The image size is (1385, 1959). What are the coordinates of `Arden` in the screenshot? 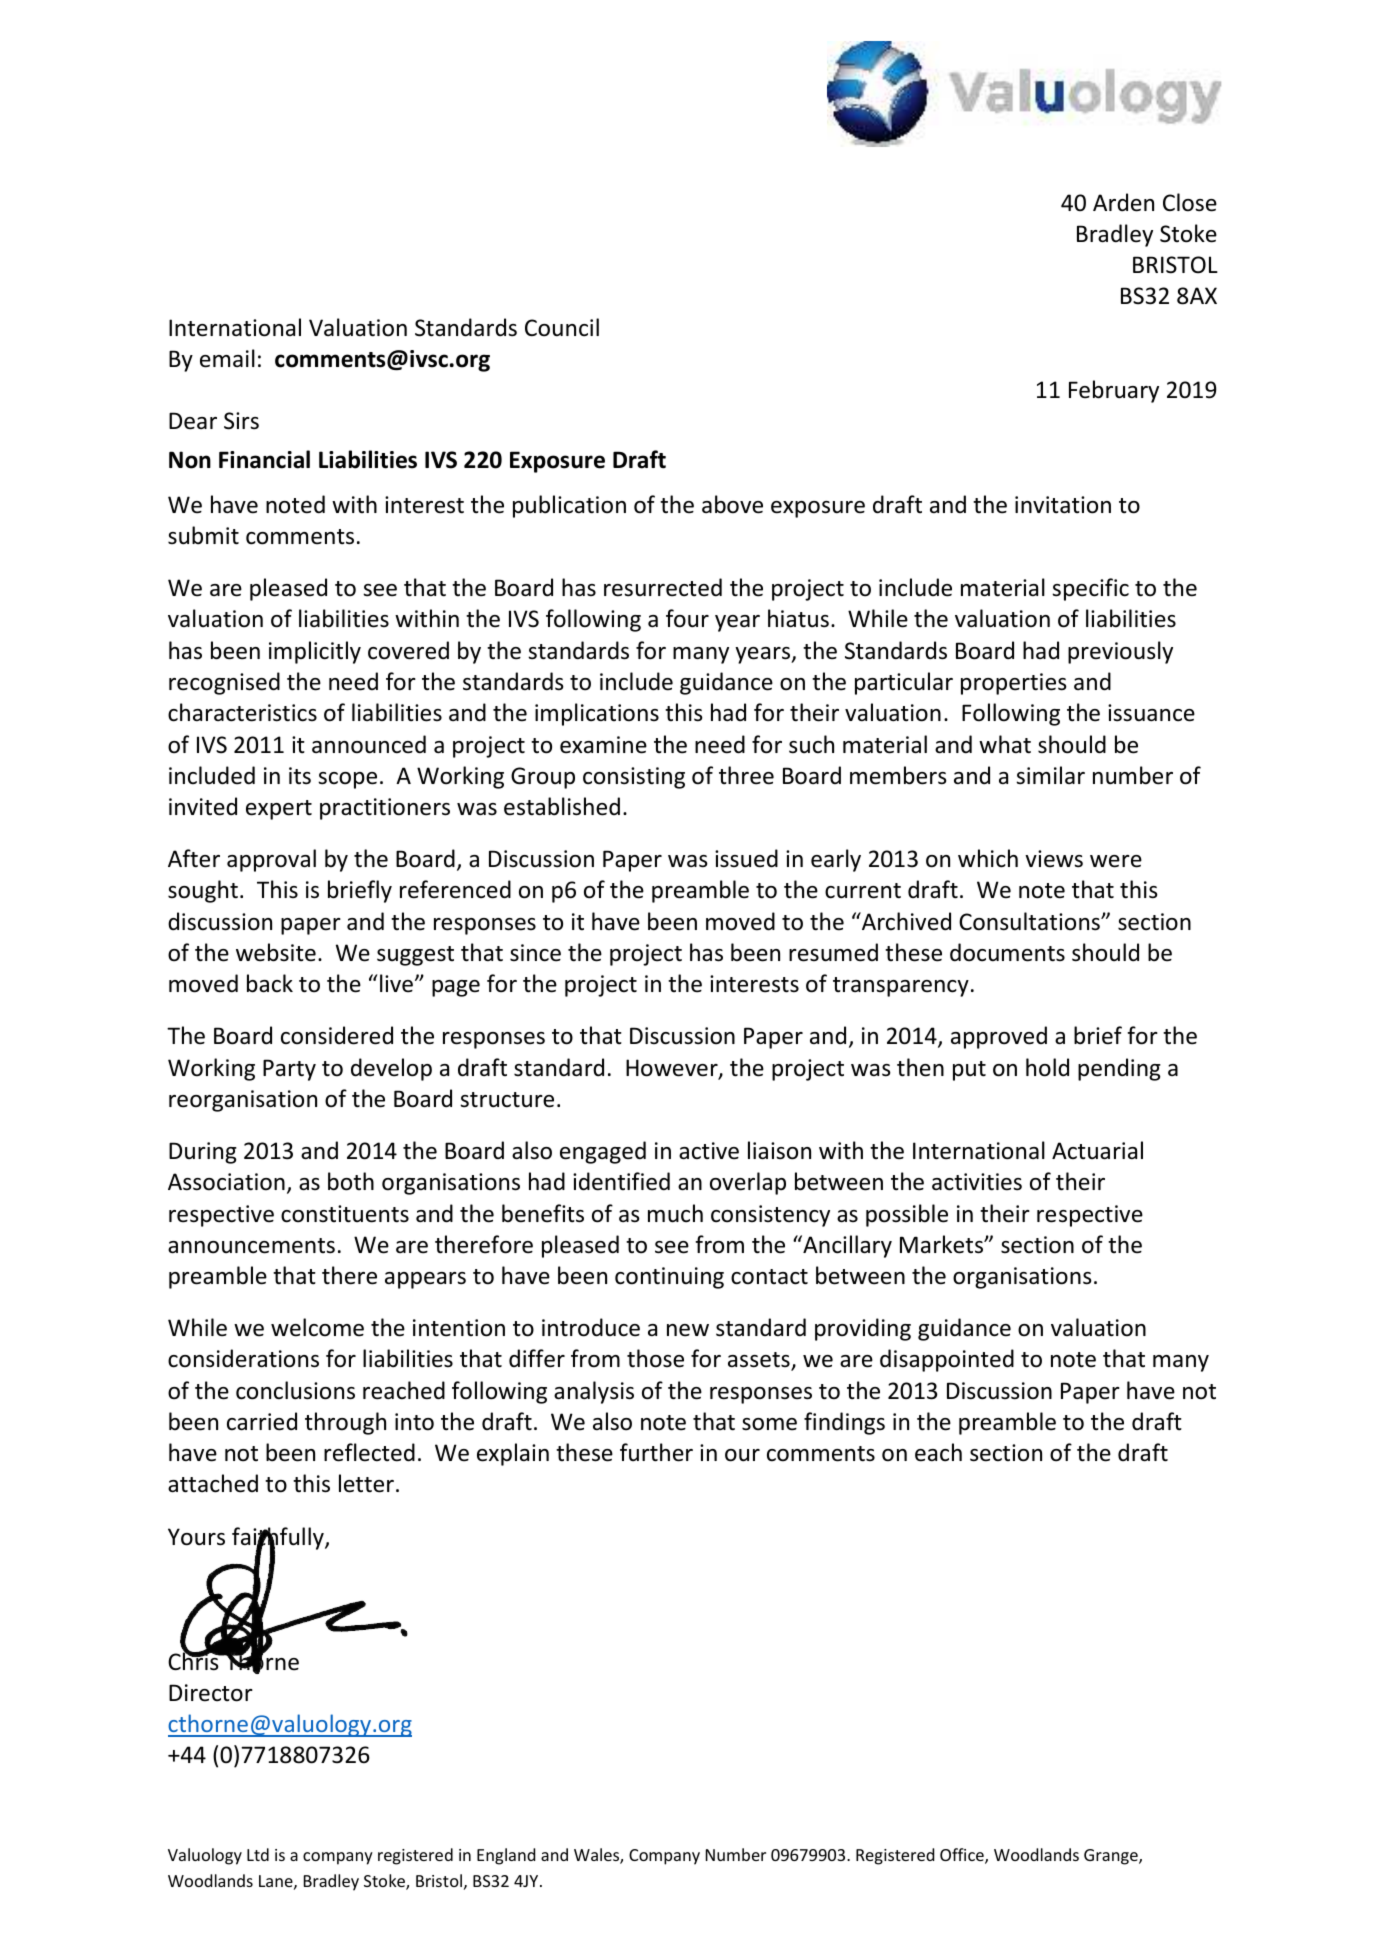 It's located at (1123, 202).
